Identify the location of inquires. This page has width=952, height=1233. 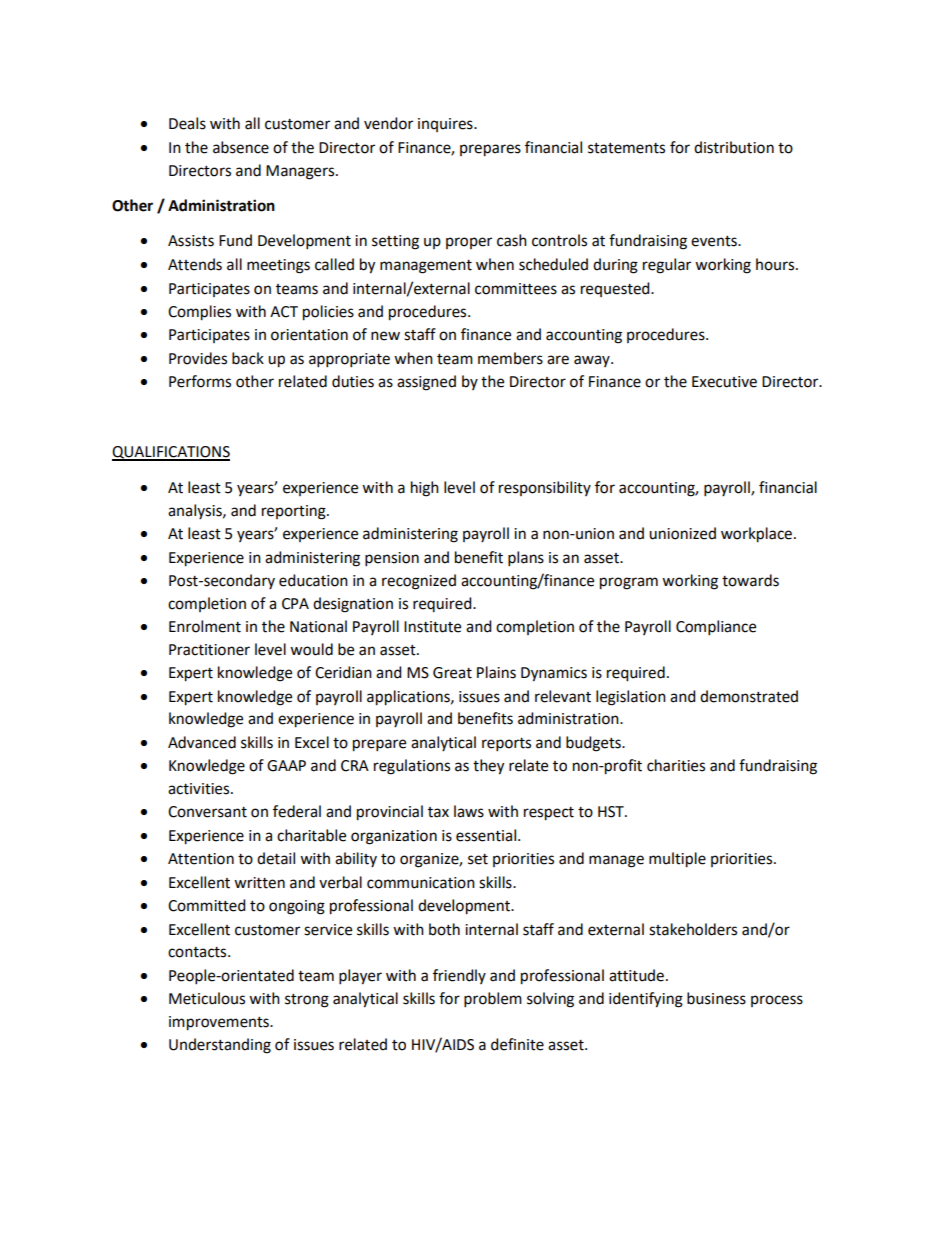
(446, 125).
